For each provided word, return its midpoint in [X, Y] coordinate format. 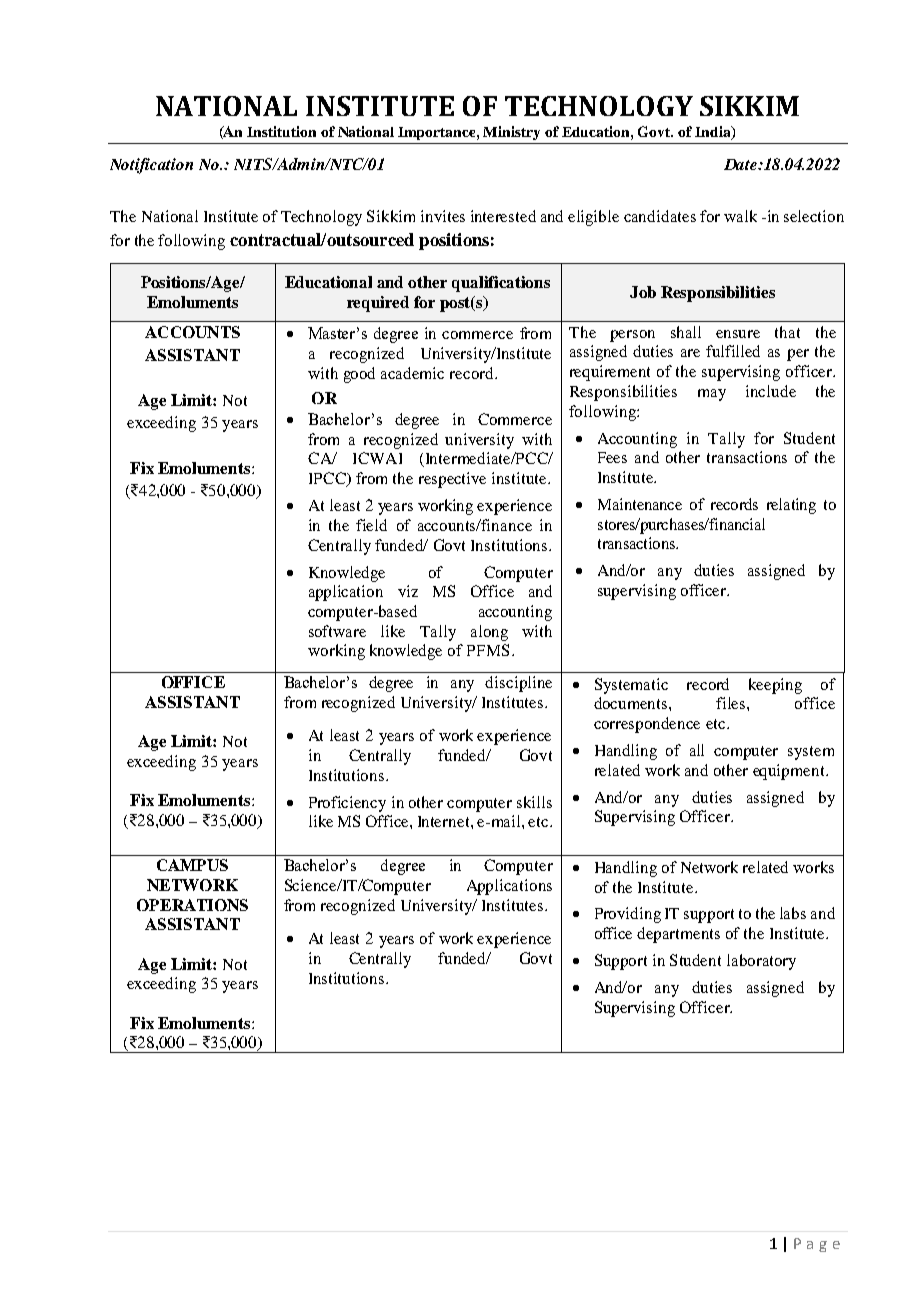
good [359, 375]
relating [791, 506]
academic [412, 373]
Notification [151, 166]
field [371, 525]
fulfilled [733, 351]
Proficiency [347, 804]
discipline [518, 684]
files [732, 703]
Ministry [511, 133]
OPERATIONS [192, 905]
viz [408, 591]
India [714, 133]
